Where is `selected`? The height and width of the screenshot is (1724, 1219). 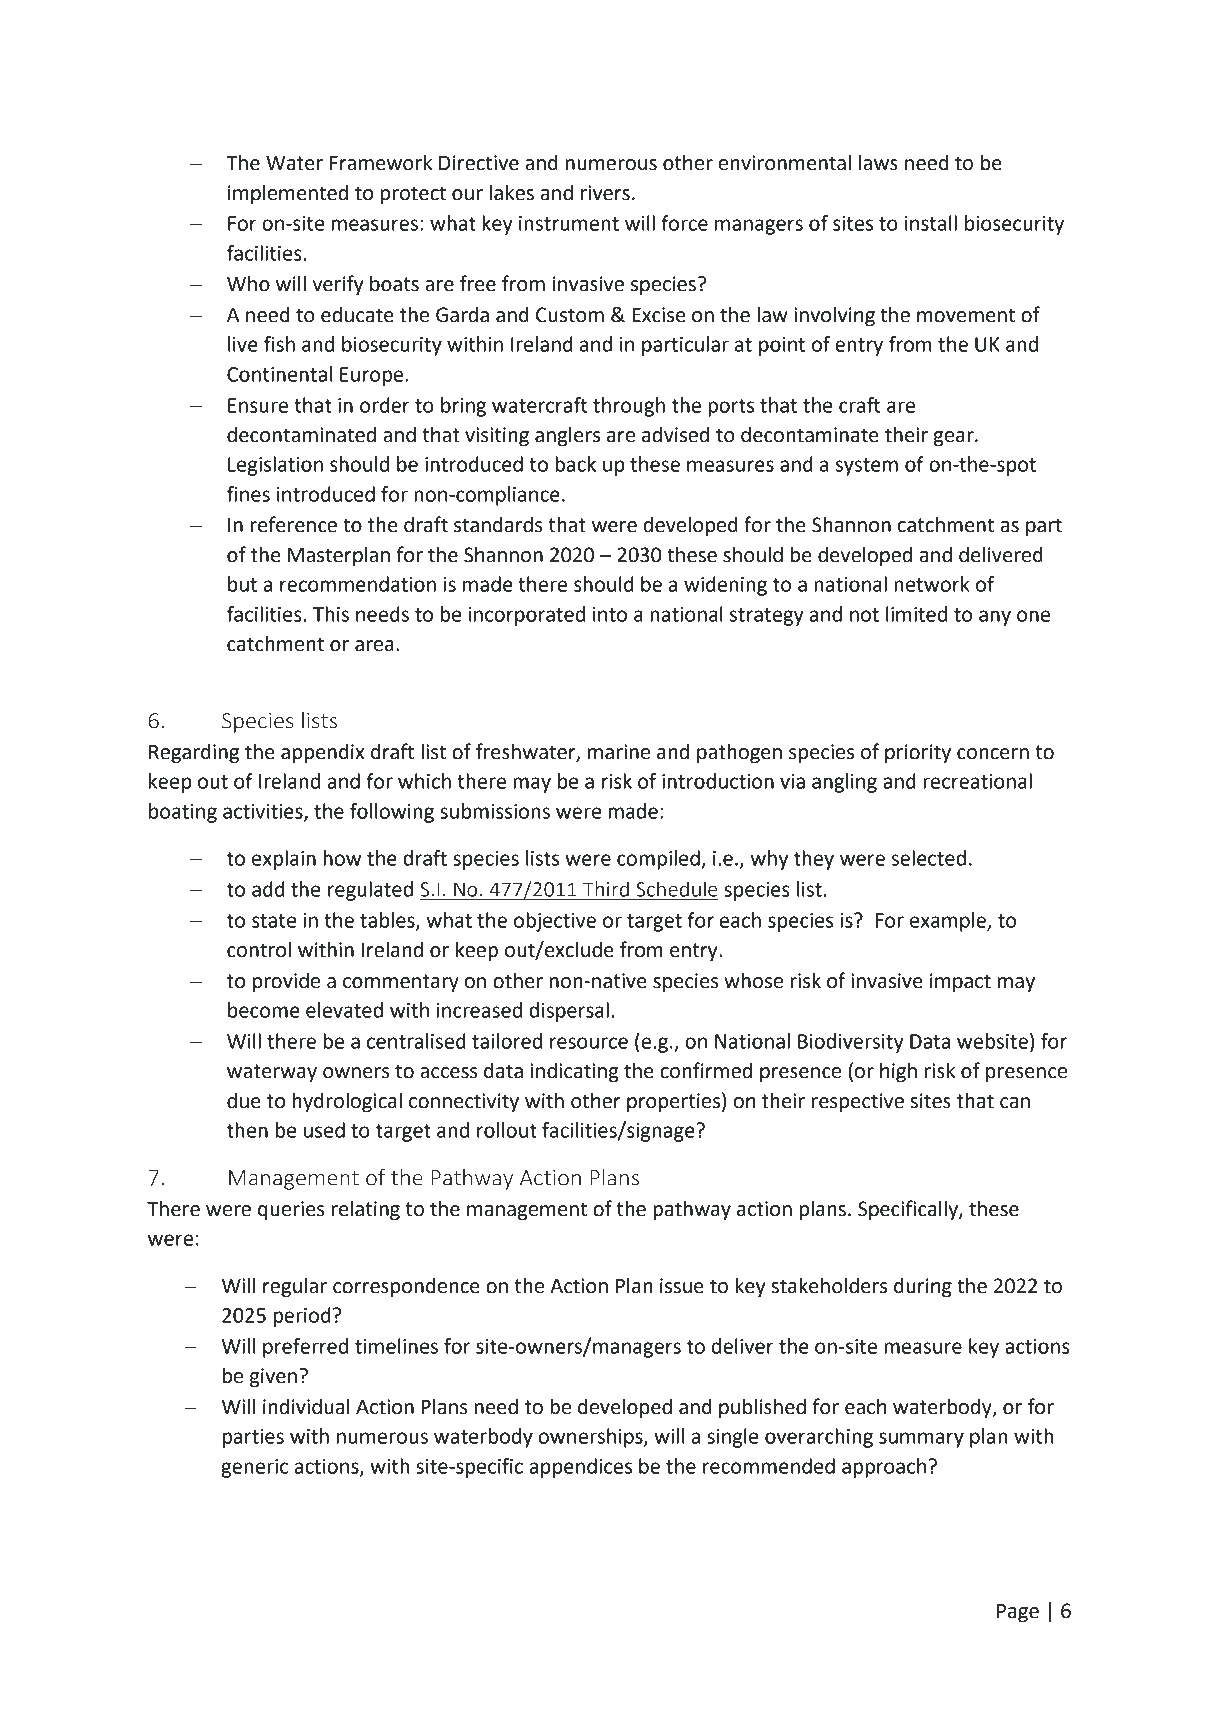
selected is located at coordinates (928, 858).
